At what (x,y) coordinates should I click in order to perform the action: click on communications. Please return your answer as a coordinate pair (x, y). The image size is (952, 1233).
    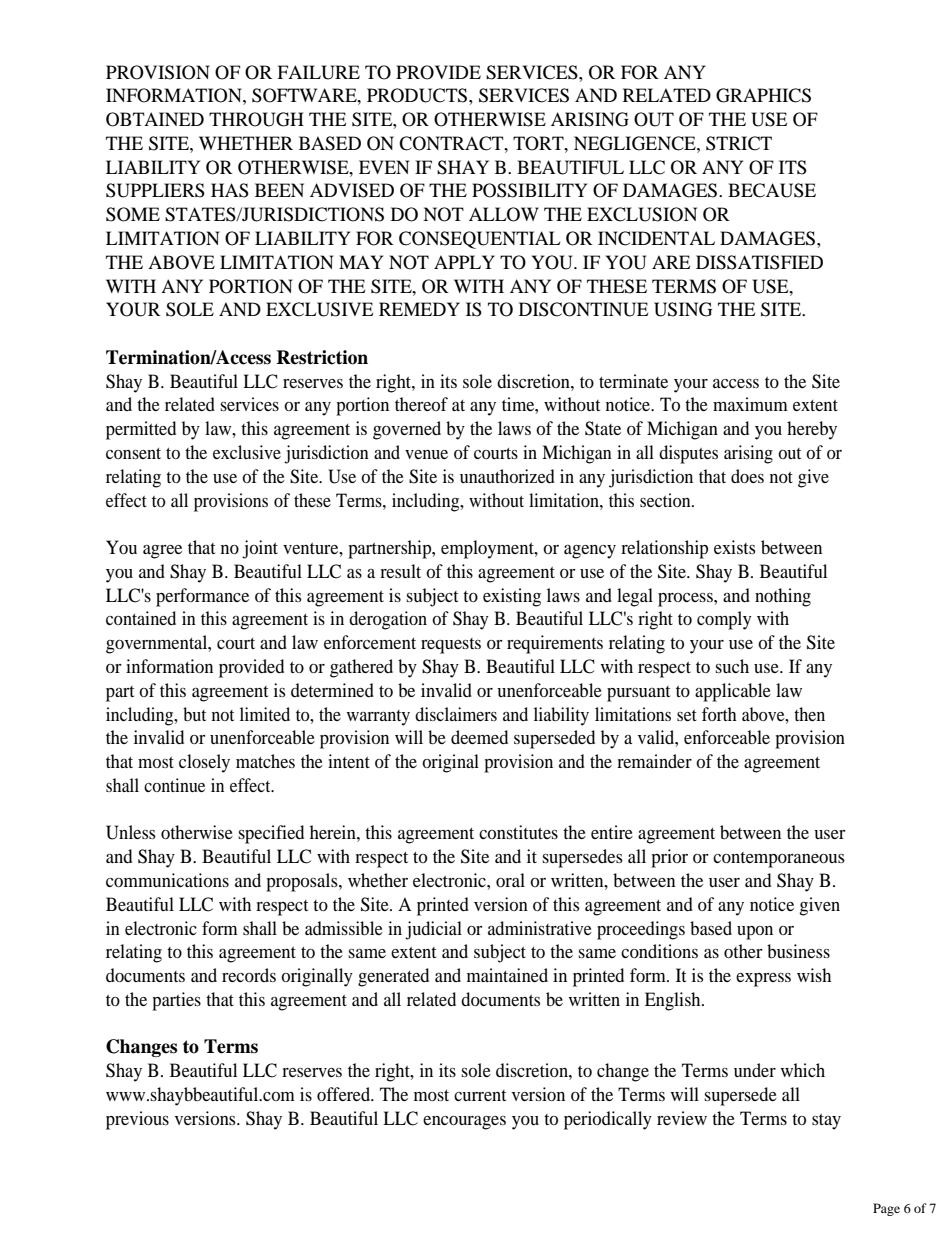
    Looking at the image, I should click on (167, 880).
